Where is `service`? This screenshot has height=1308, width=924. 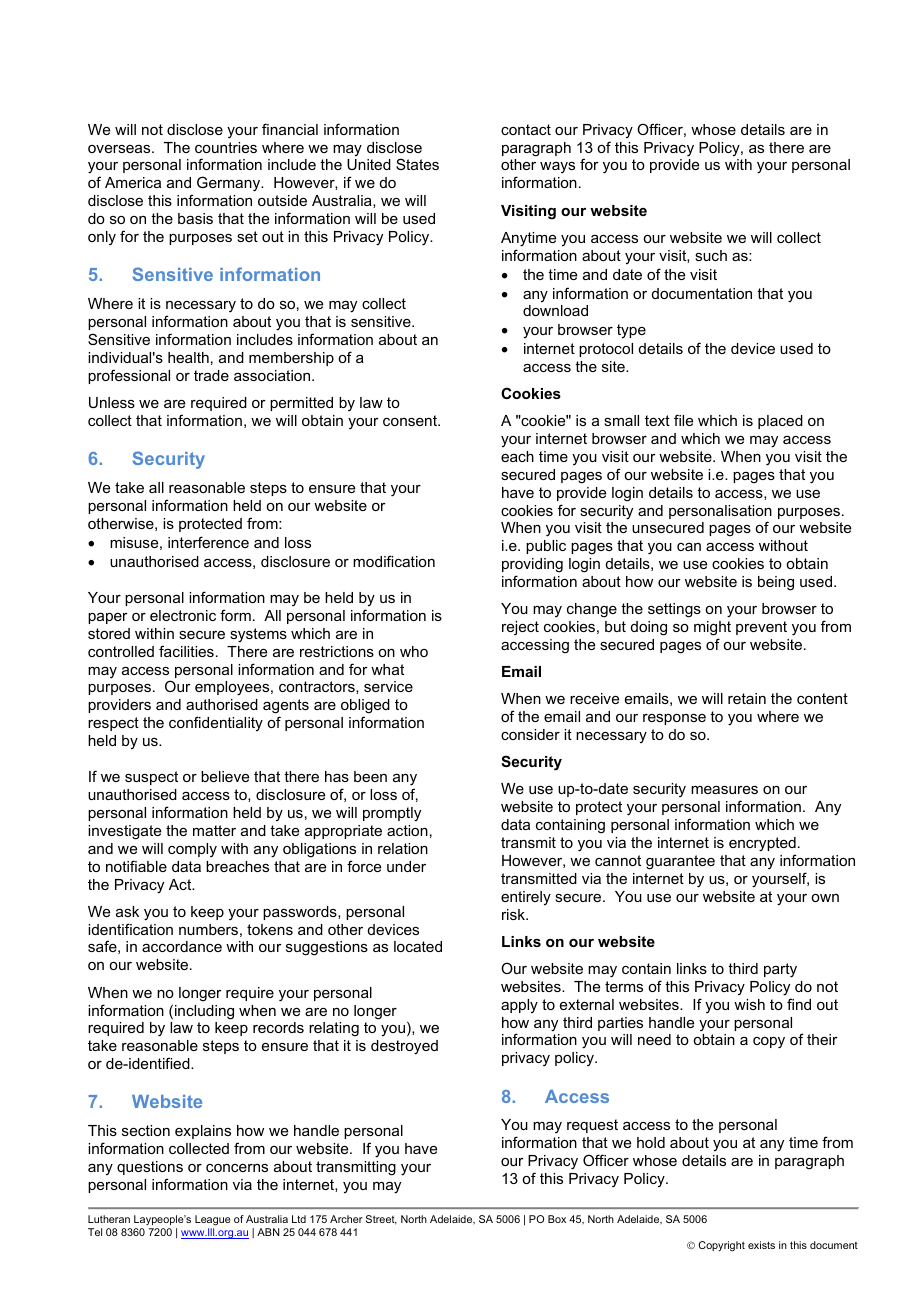 service is located at coordinates (388, 686).
